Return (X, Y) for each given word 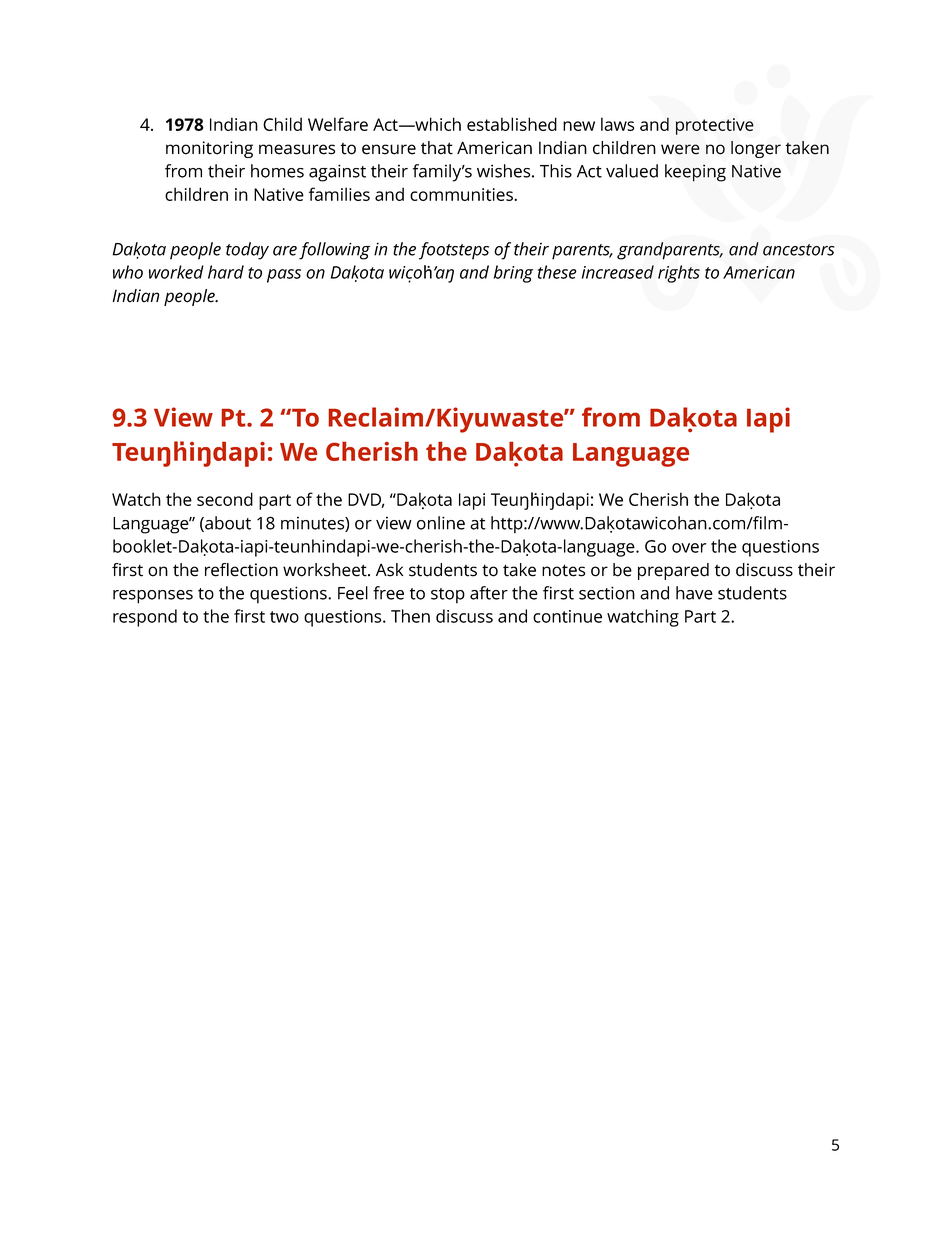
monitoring (209, 149)
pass (284, 276)
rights (679, 274)
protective (715, 126)
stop (448, 596)
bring (513, 274)
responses (153, 597)
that (437, 148)
